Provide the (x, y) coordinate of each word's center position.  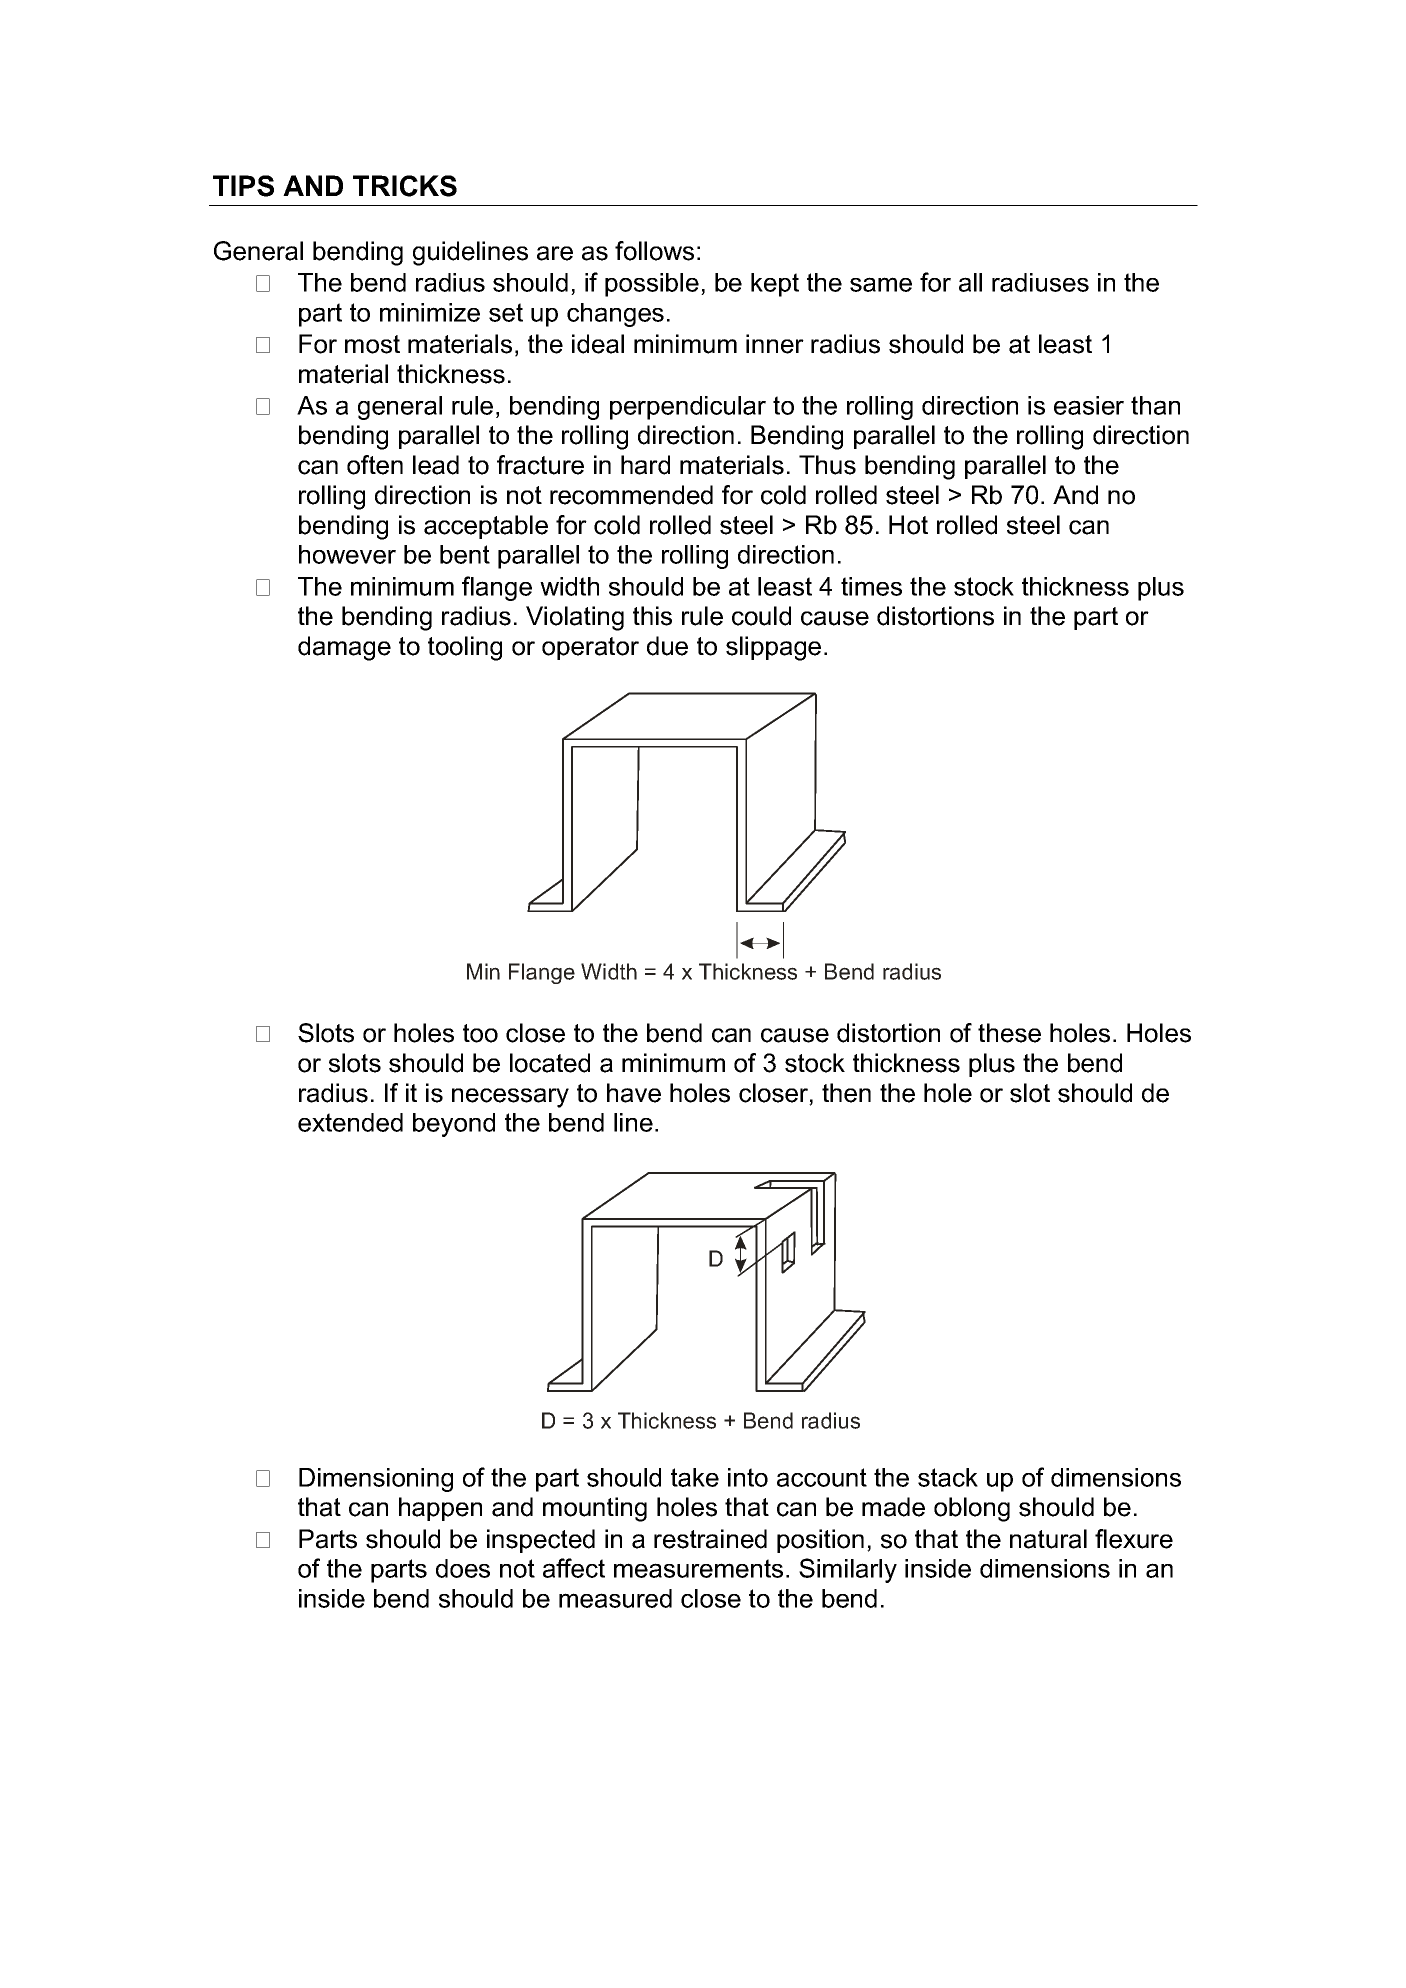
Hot (908, 525)
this (652, 616)
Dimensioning (376, 1480)
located (550, 1063)
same (881, 284)
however (347, 554)
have (634, 1093)
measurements (698, 1568)
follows (654, 251)
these (1009, 1033)
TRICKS (405, 186)
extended (350, 1122)
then (846, 1093)
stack (948, 1477)
